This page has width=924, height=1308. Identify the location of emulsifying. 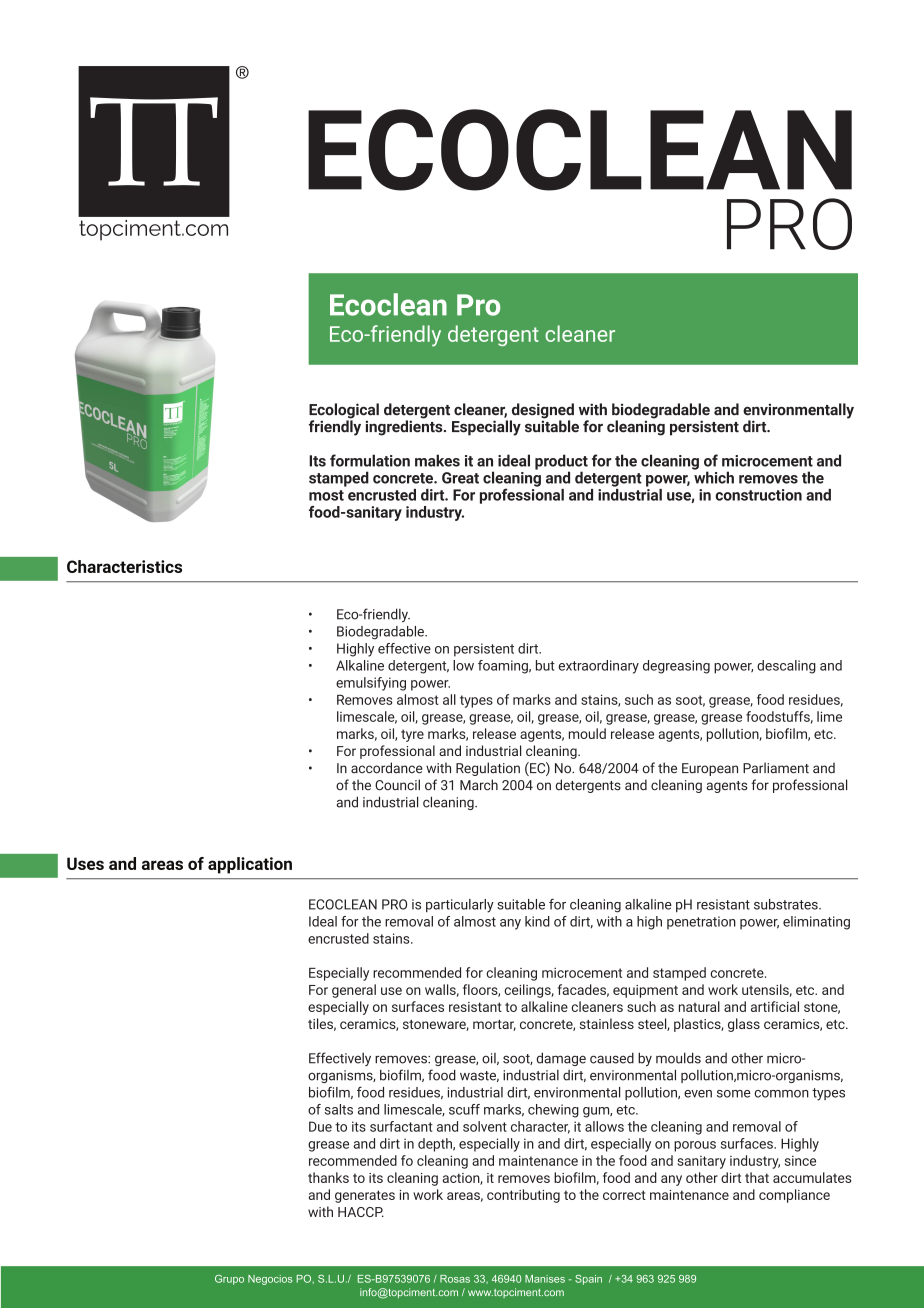
(371, 684).
